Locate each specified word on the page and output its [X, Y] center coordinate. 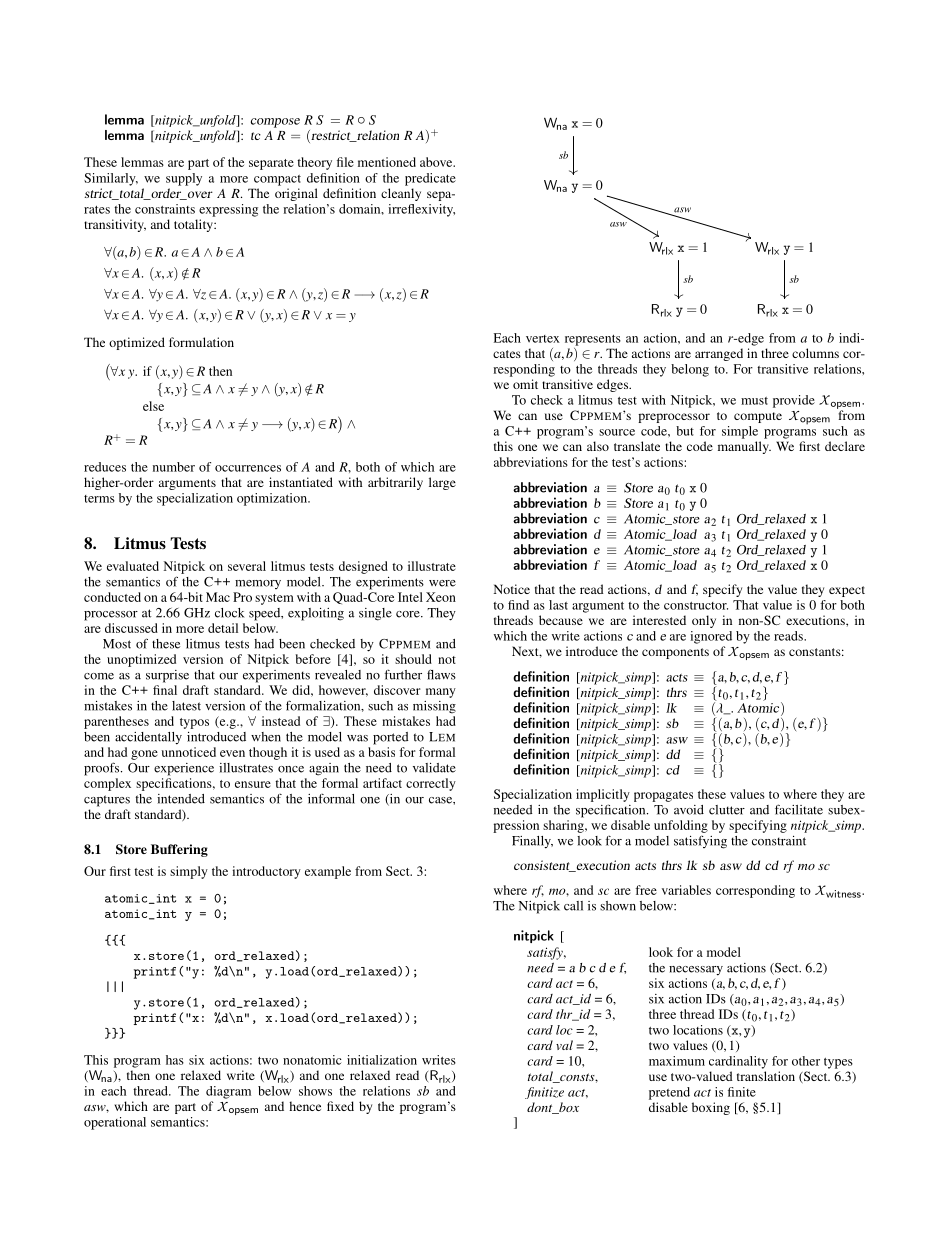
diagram [228, 1092]
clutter [727, 810]
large [442, 483]
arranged [719, 354]
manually [744, 447]
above [437, 162]
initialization [382, 1060]
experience [184, 769]
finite [742, 1092]
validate [434, 768]
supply [184, 179]
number [174, 467]
